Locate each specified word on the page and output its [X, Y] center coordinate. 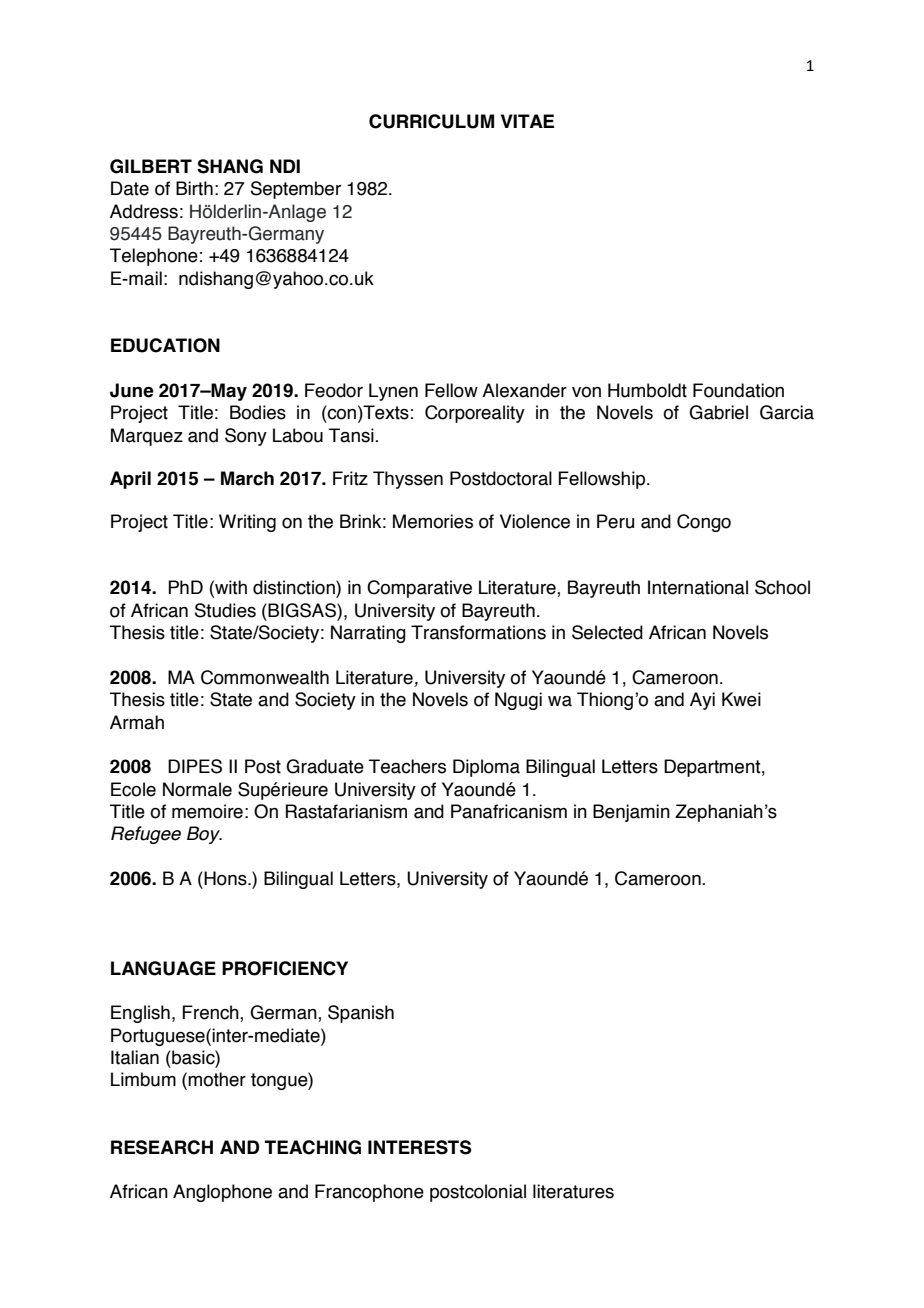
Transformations [478, 632]
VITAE [527, 121]
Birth [194, 188]
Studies [225, 610]
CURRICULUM [431, 121]
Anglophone [222, 1193]
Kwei [741, 699]
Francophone [369, 1193]
